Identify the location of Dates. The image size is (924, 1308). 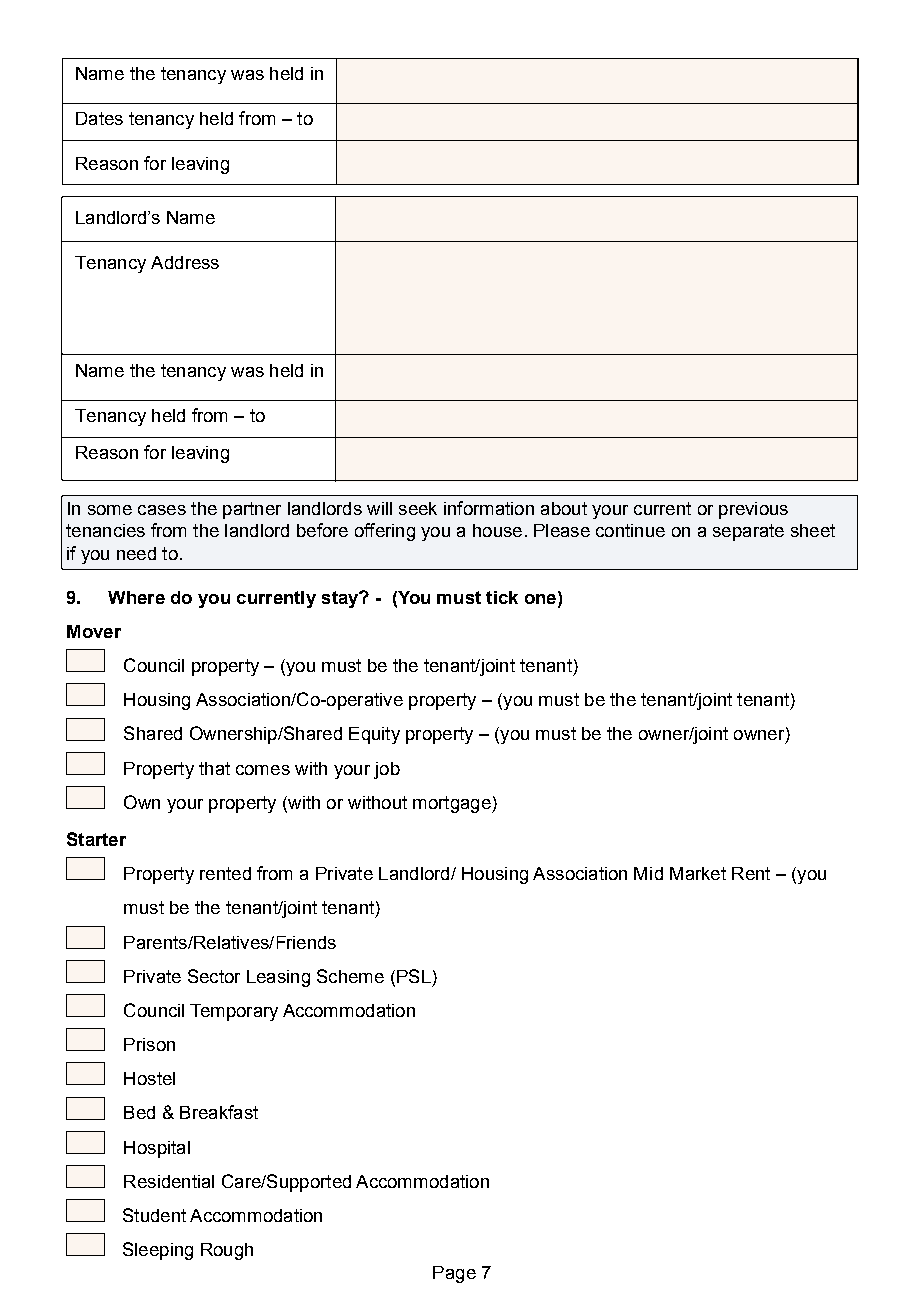
(99, 118).
